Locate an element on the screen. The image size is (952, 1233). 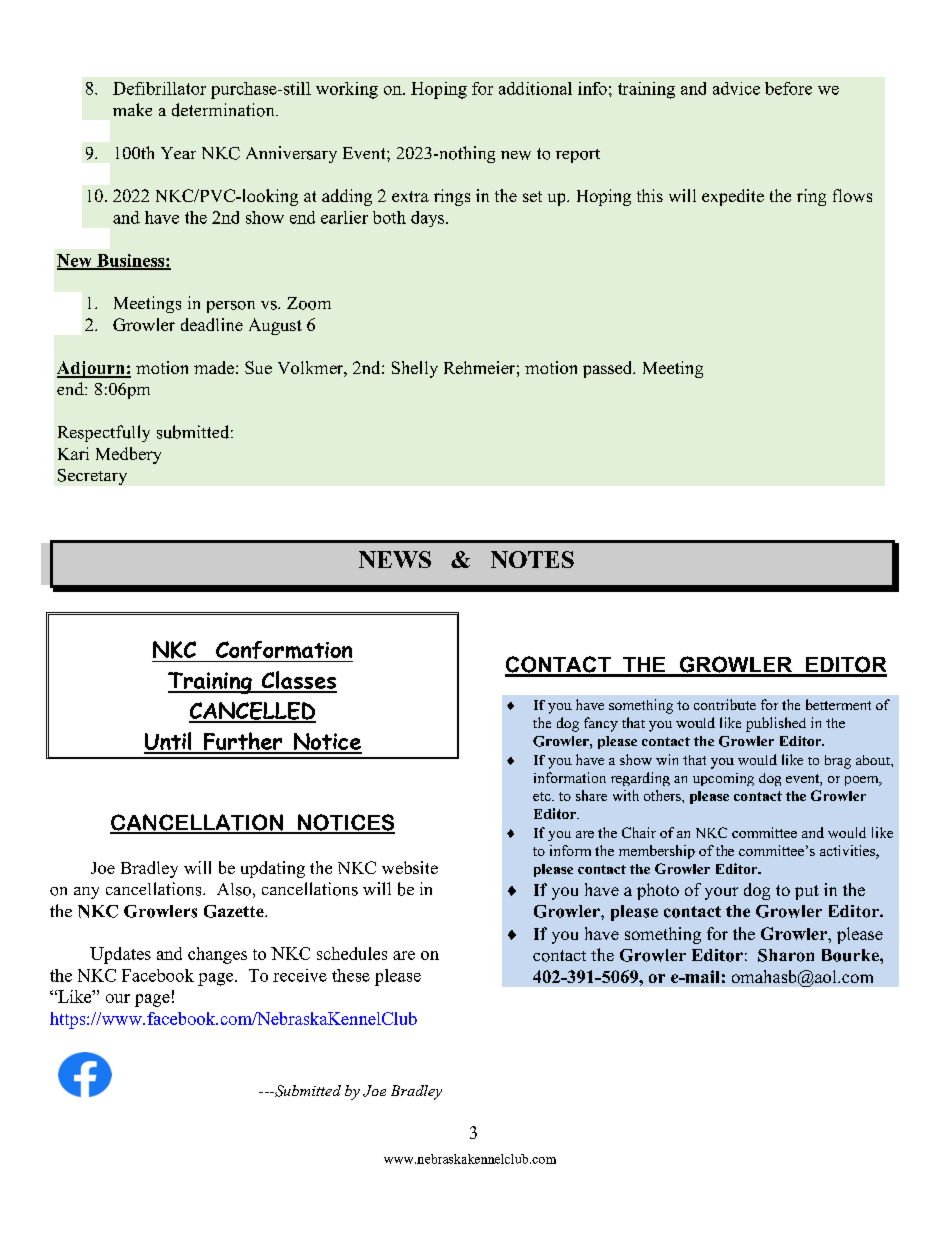
expedite is located at coordinates (733, 197).
